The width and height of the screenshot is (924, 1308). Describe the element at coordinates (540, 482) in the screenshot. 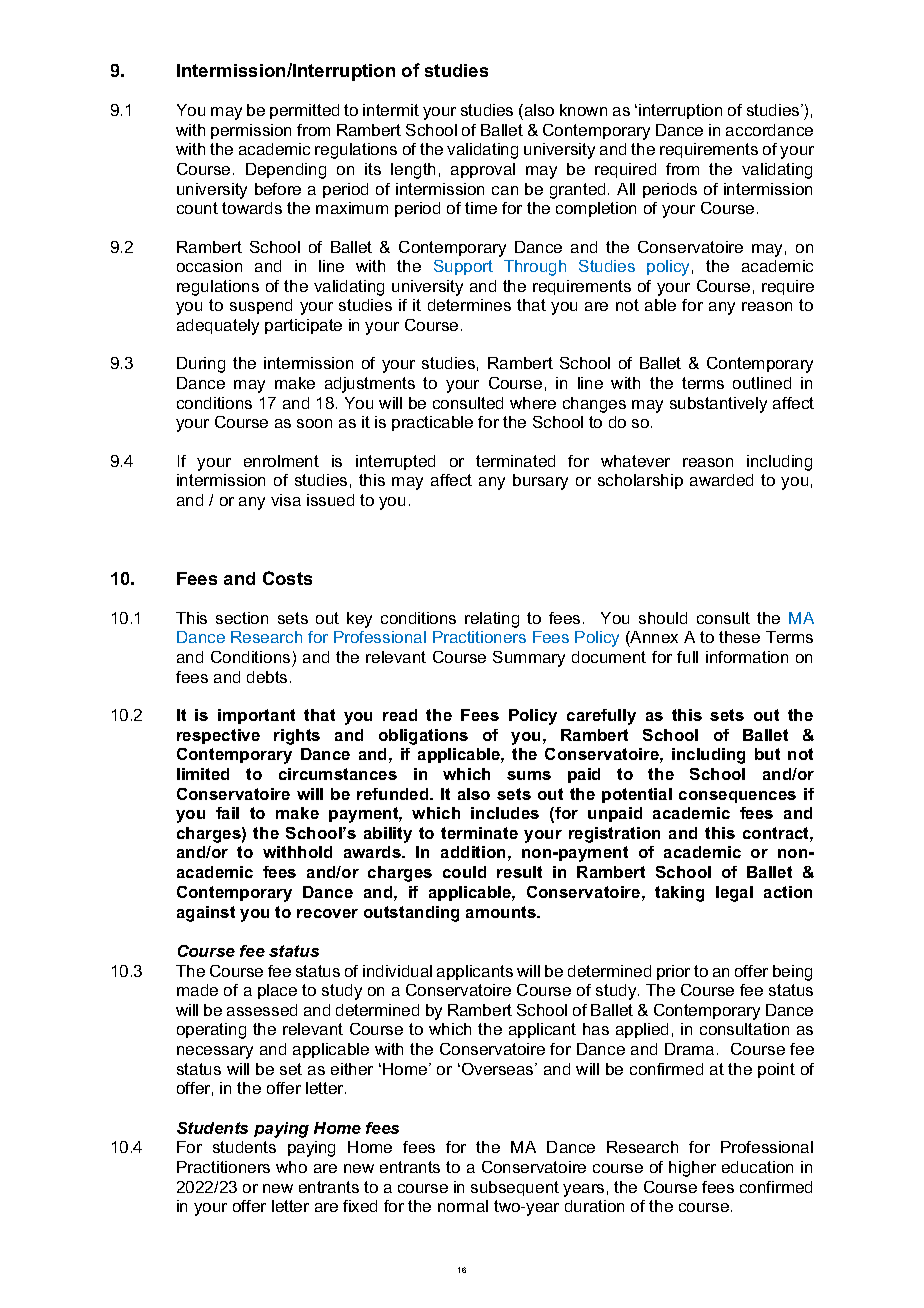

I see `bursary` at that location.
